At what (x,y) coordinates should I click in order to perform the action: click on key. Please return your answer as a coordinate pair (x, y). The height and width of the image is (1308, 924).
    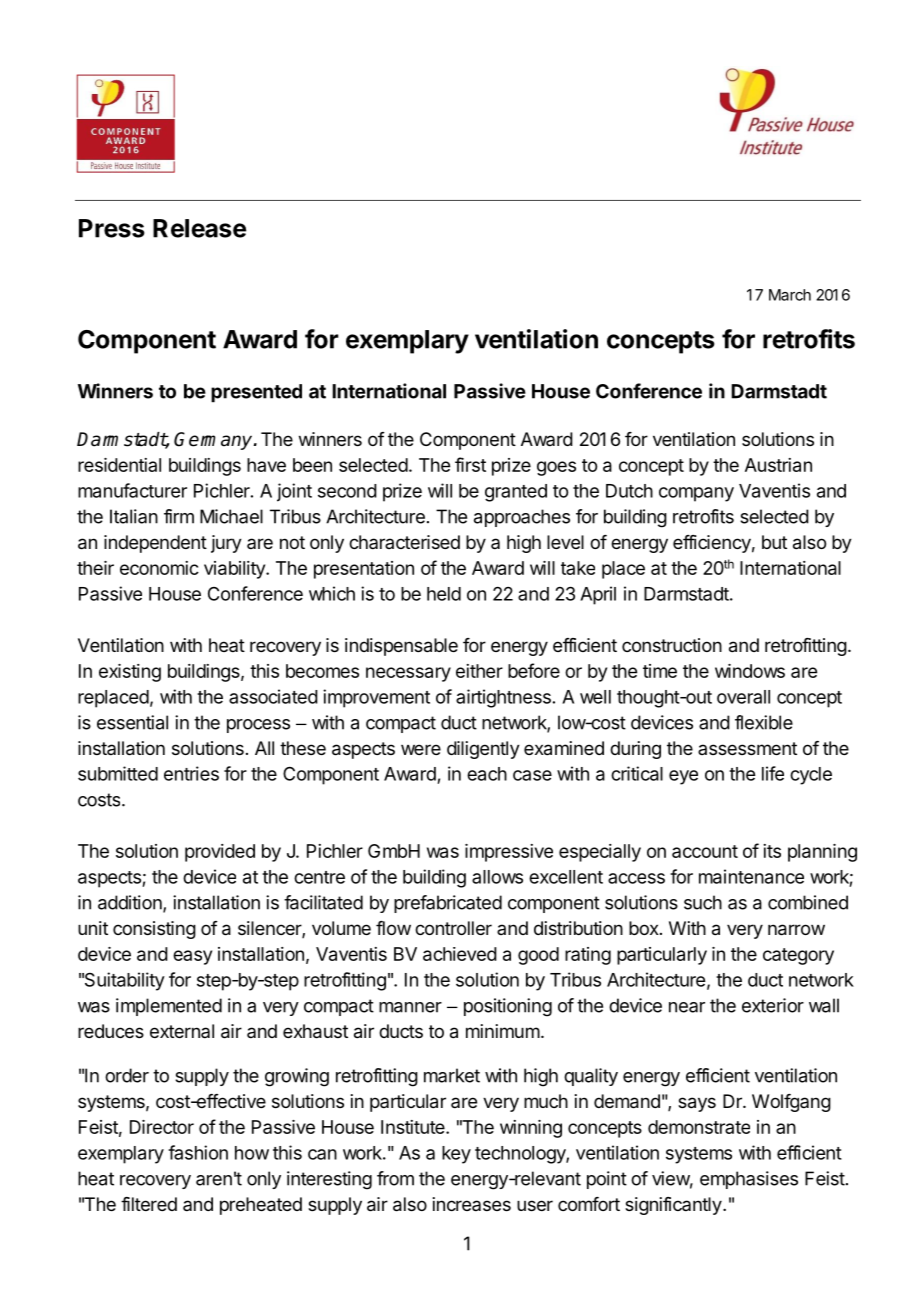
    Looking at the image, I should click on (456, 1155).
